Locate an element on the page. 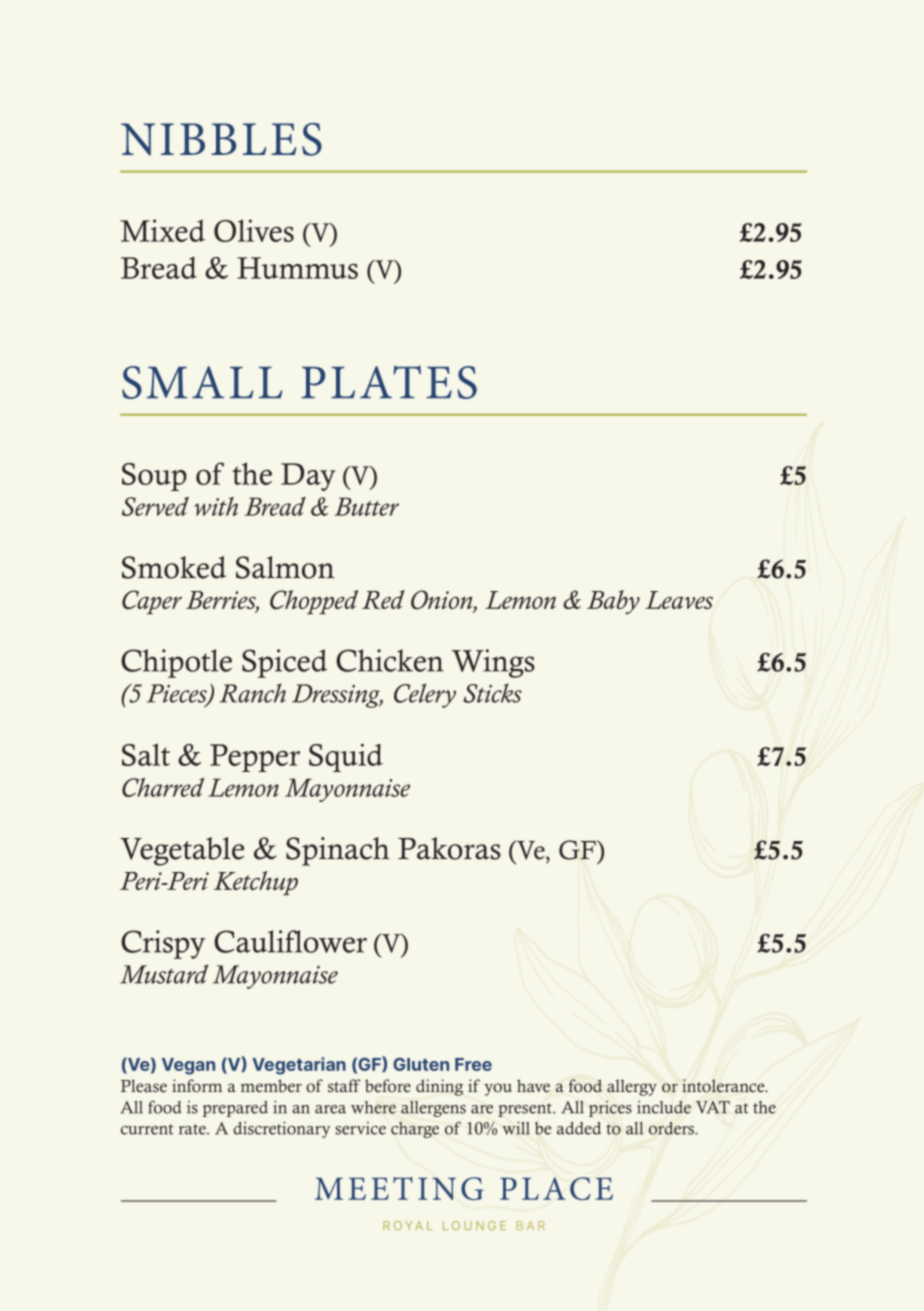  Hummus is located at coordinates (297, 268).
